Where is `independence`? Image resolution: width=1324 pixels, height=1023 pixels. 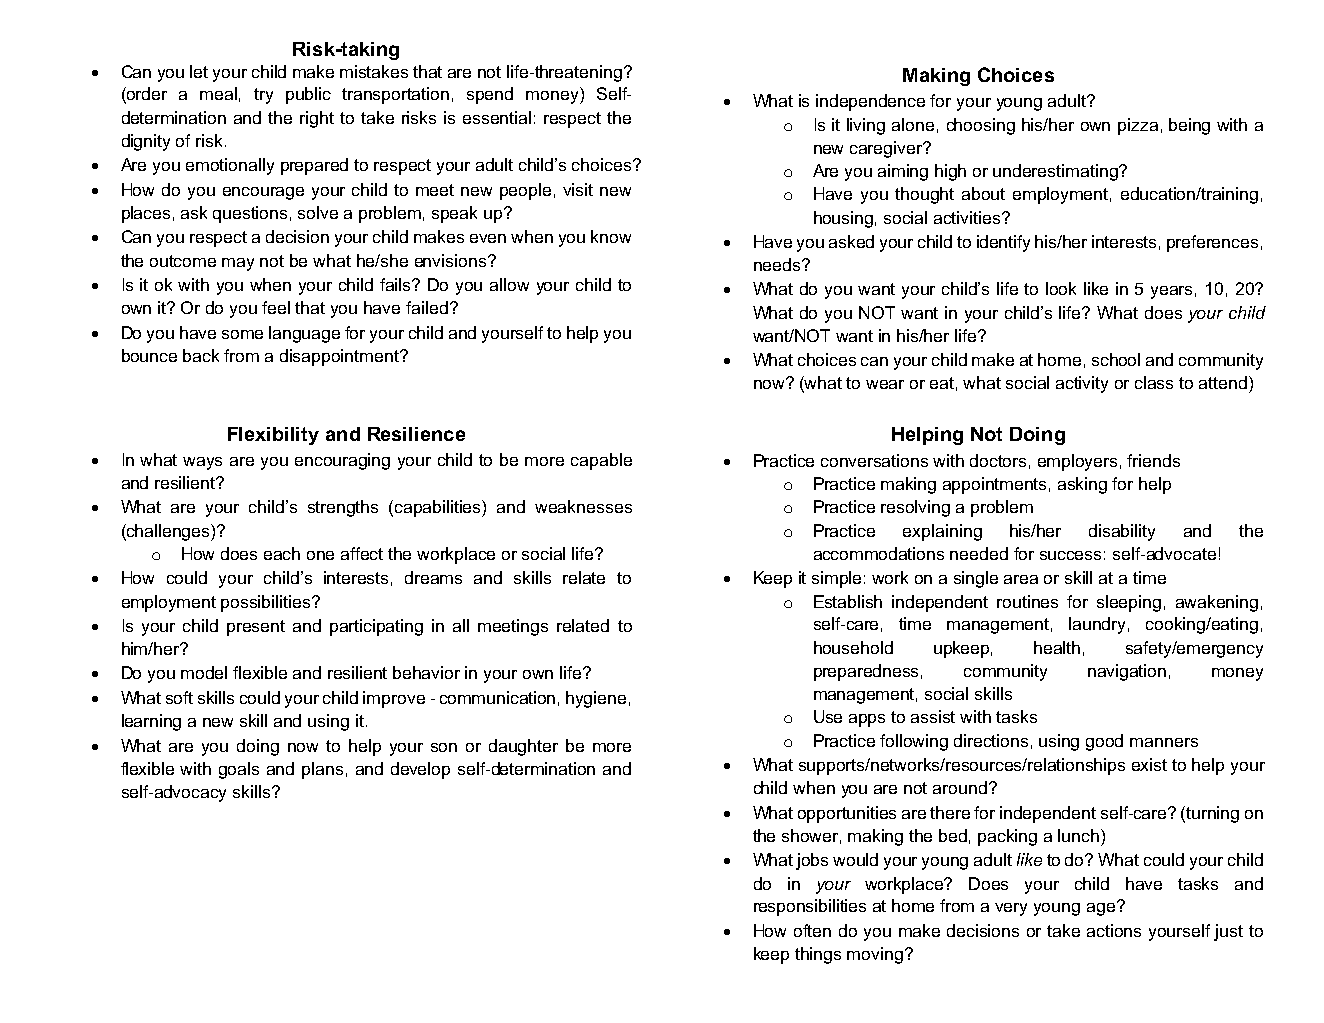
independence is located at coordinates (870, 102).
